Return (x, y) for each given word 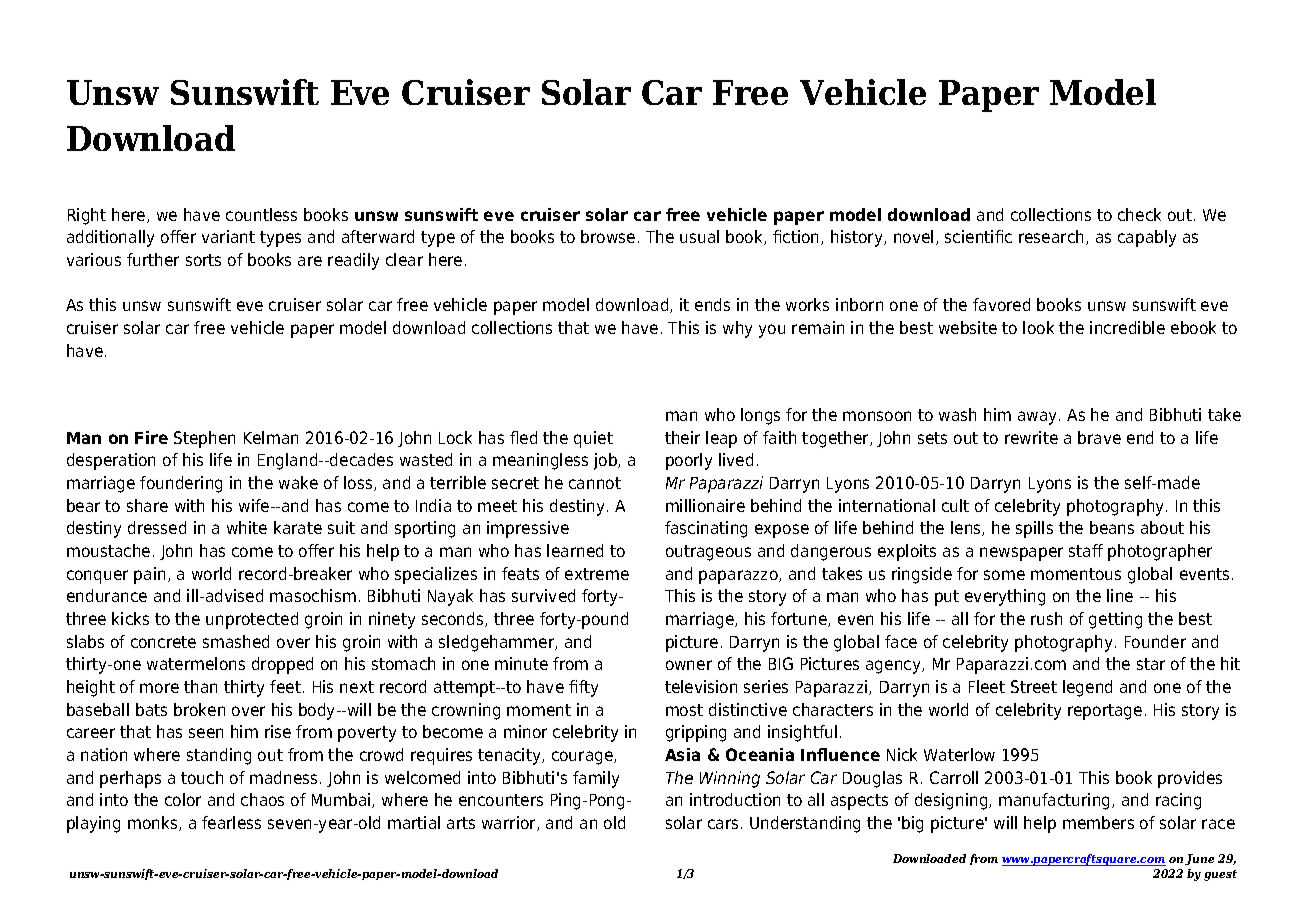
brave (1099, 437)
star (1151, 664)
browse (608, 236)
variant (228, 236)
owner (689, 665)
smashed (236, 641)
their (682, 437)
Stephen (204, 439)
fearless (231, 822)
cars (723, 824)
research (1051, 236)
